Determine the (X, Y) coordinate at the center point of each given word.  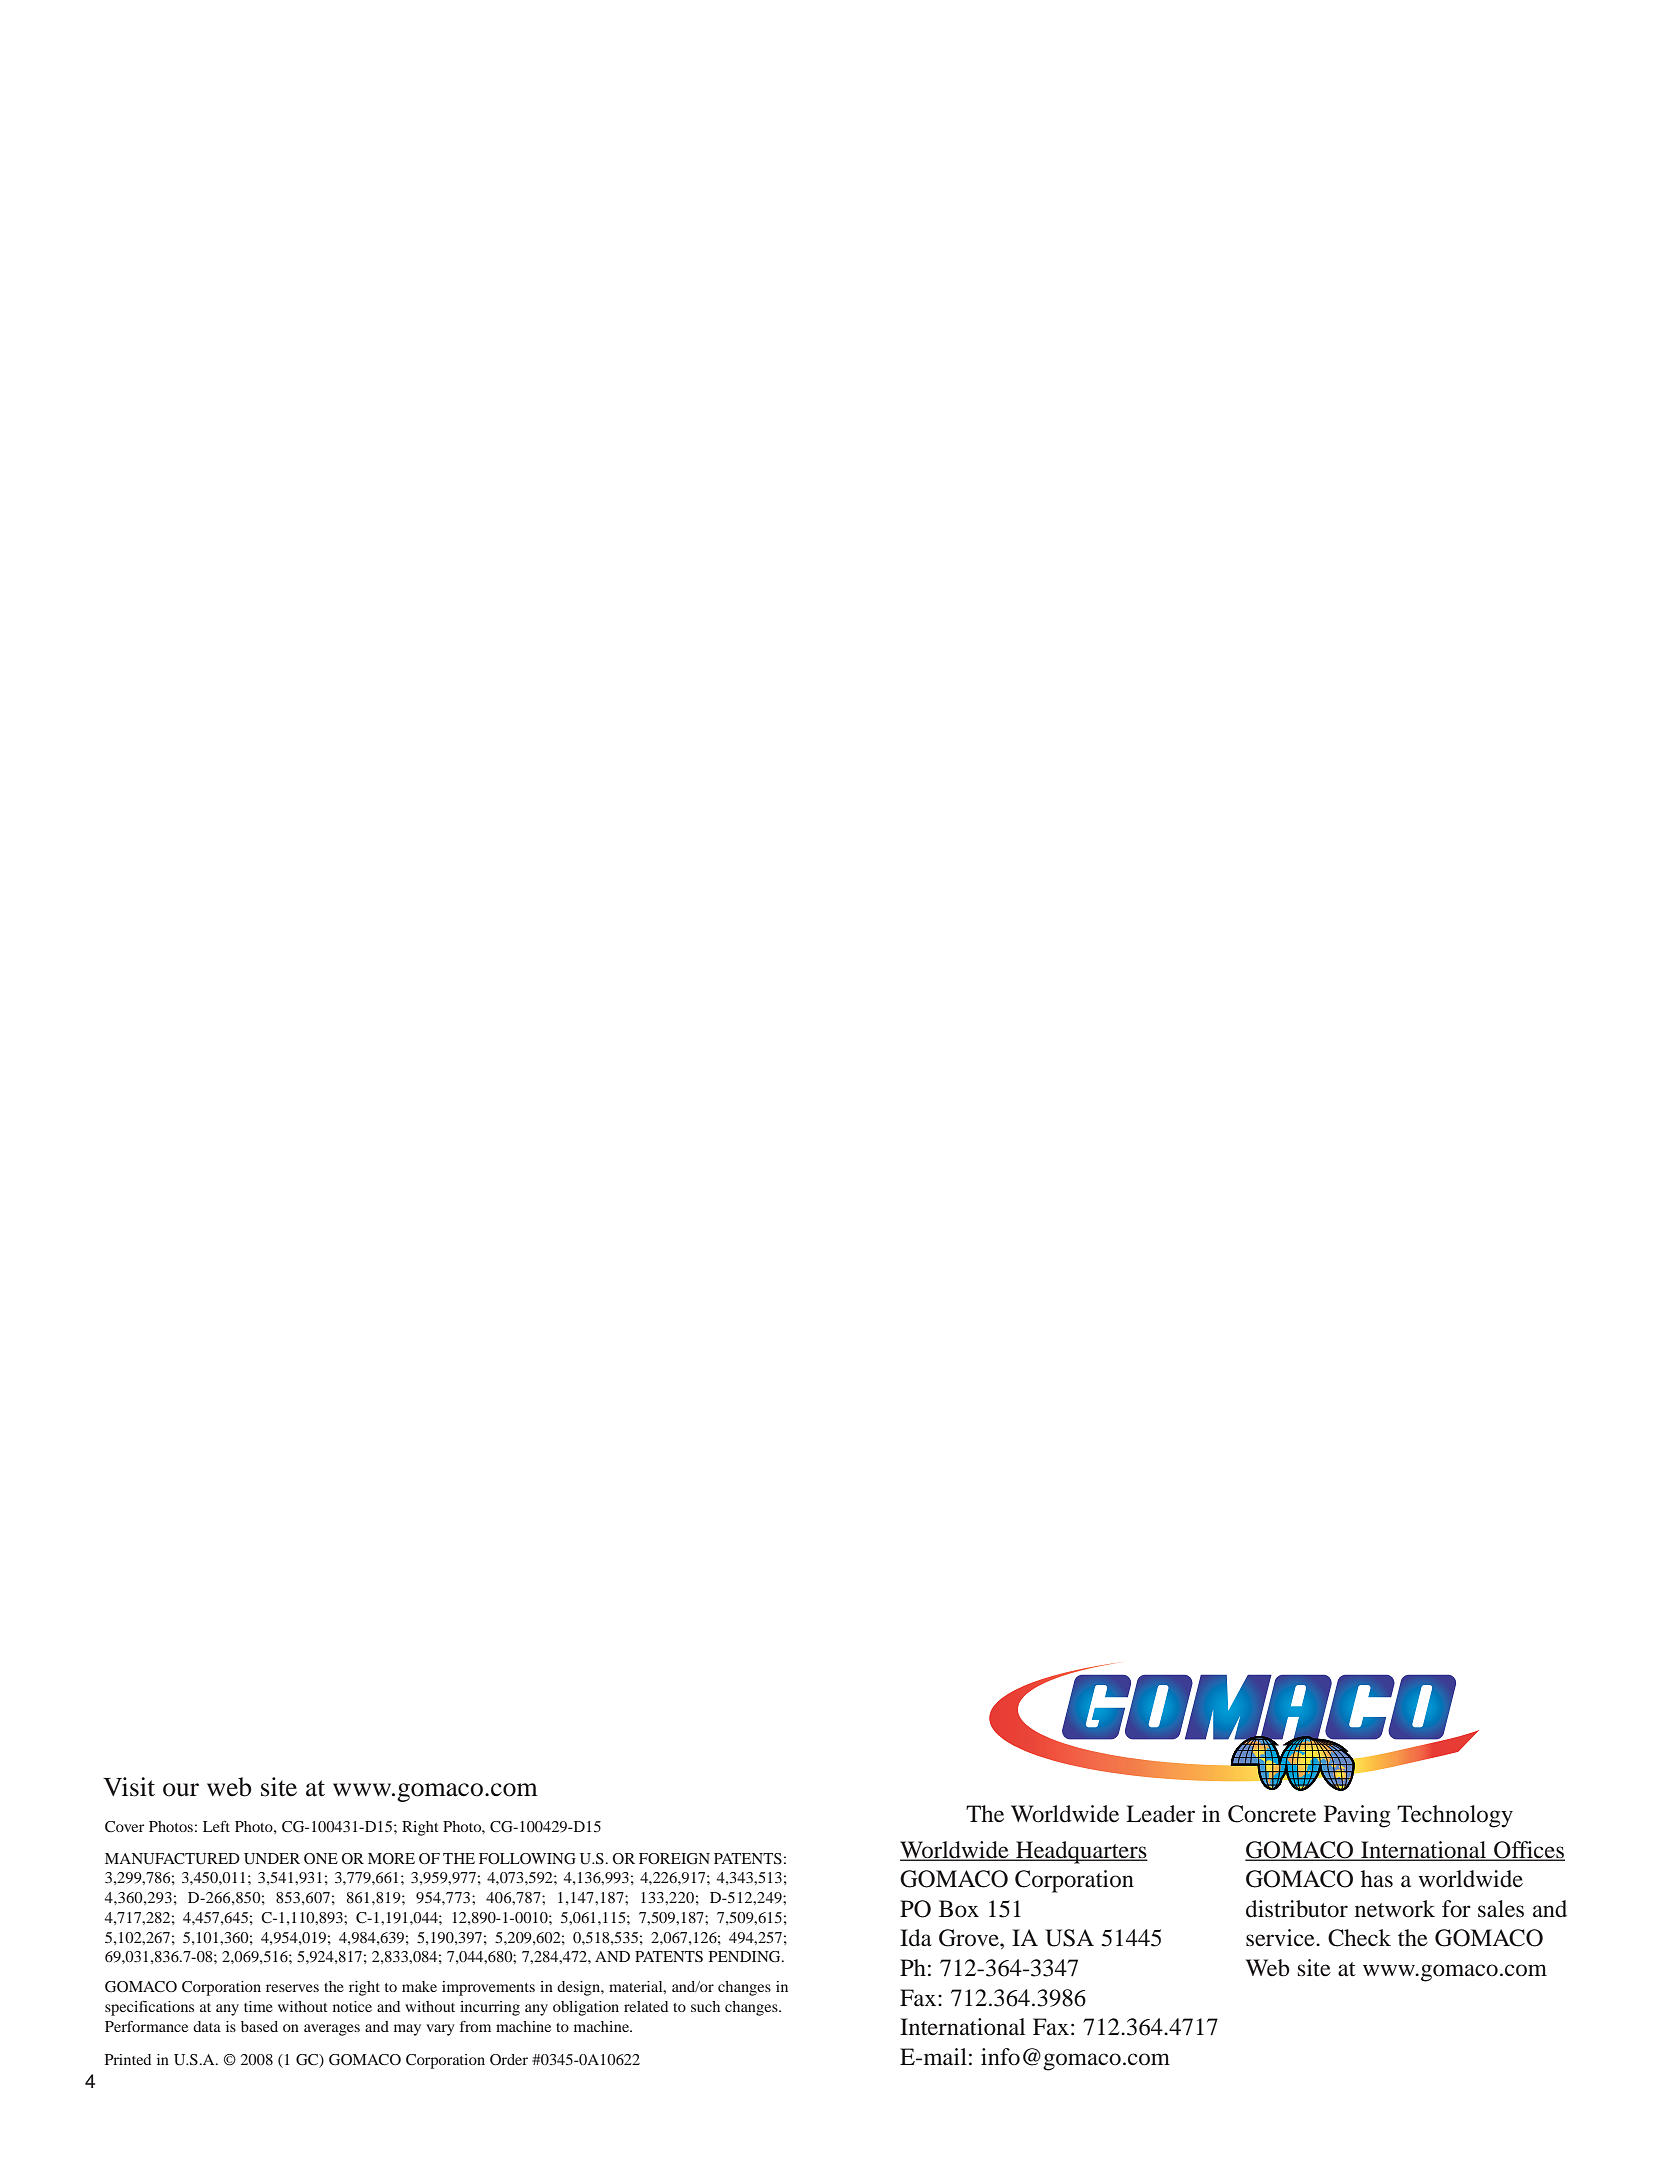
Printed (128, 2059)
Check (1359, 1938)
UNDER (272, 1859)
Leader (1160, 1814)
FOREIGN (674, 1859)
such (705, 2006)
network (1395, 1909)
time (258, 2006)
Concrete (1272, 1814)
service (1281, 1938)
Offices (1528, 1851)
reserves (292, 1988)
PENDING (746, 1957)
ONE (321, 1859)
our (181, 1790)
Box (959, 1909)
